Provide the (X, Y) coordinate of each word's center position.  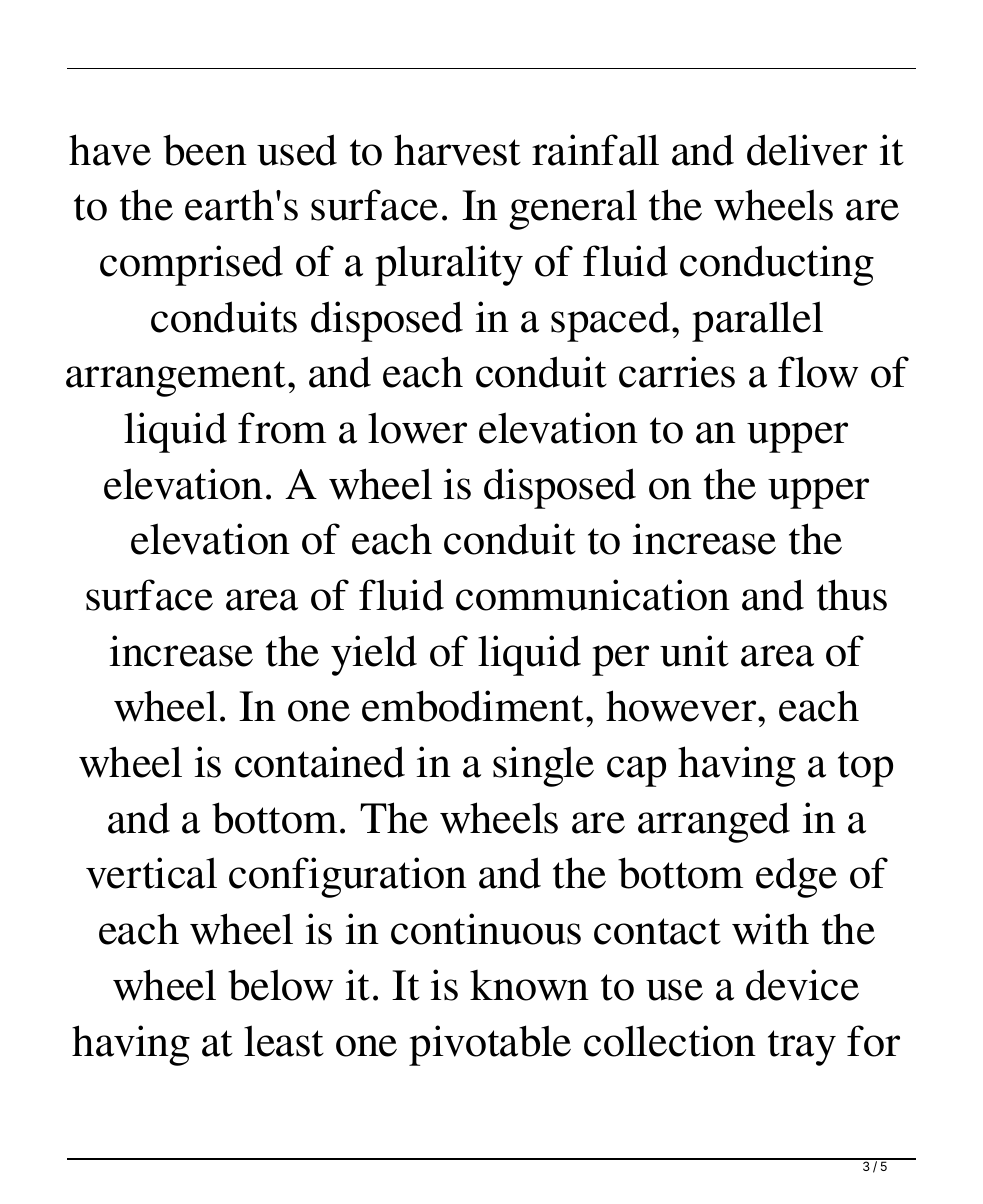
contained (320, 762)
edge (796, 877)
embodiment (474, 706)
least (284, 1041)
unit (694, 651)
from (282, 428)
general (573, 209)
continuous (486, 929)
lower (417, 428)
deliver (807, 150)
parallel (757, 321)
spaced (612, 321)
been (205, 150)
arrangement (176, 379)
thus (852, 595)
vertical (151, 873)
